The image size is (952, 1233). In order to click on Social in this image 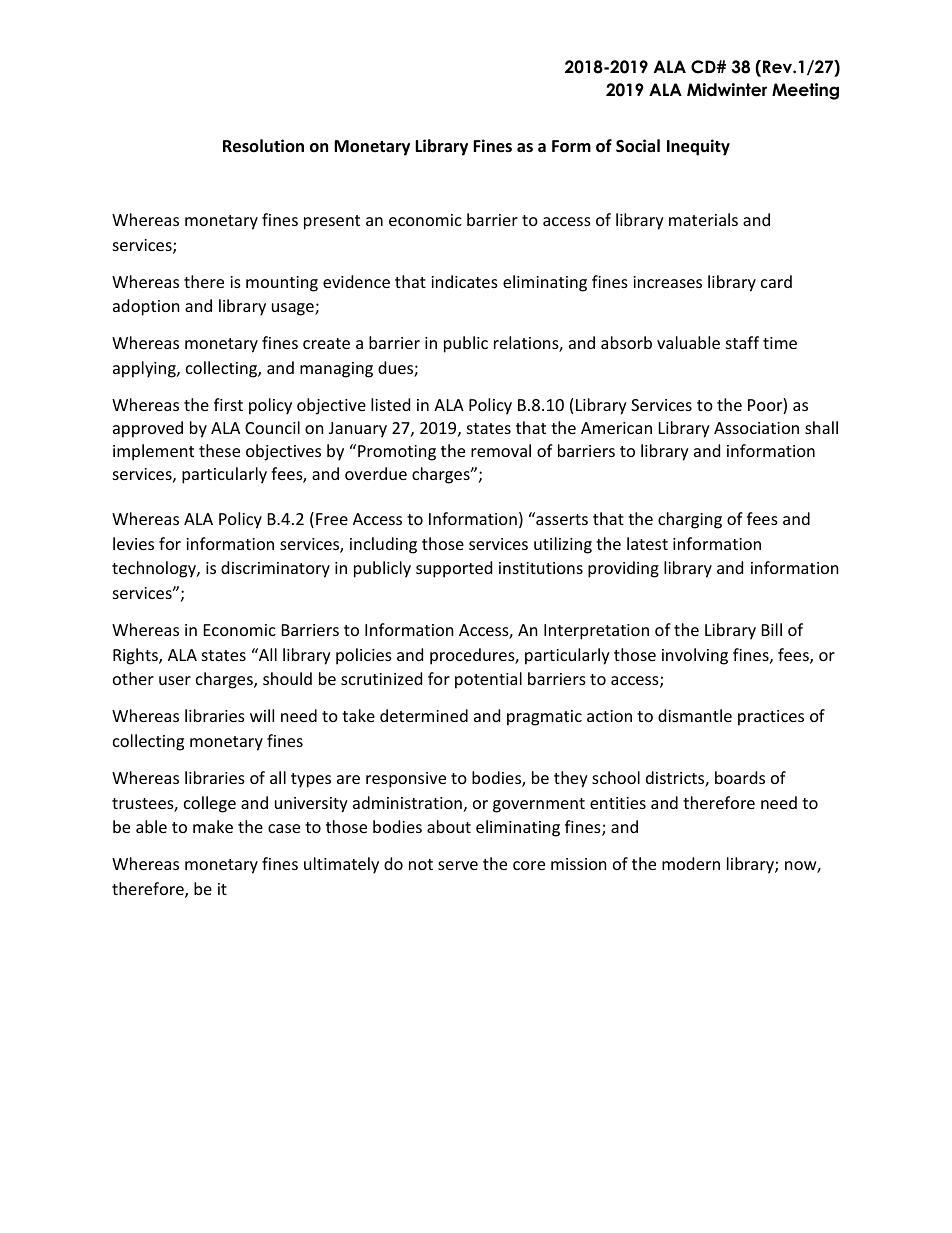, I will do `click(638, 146)`.
